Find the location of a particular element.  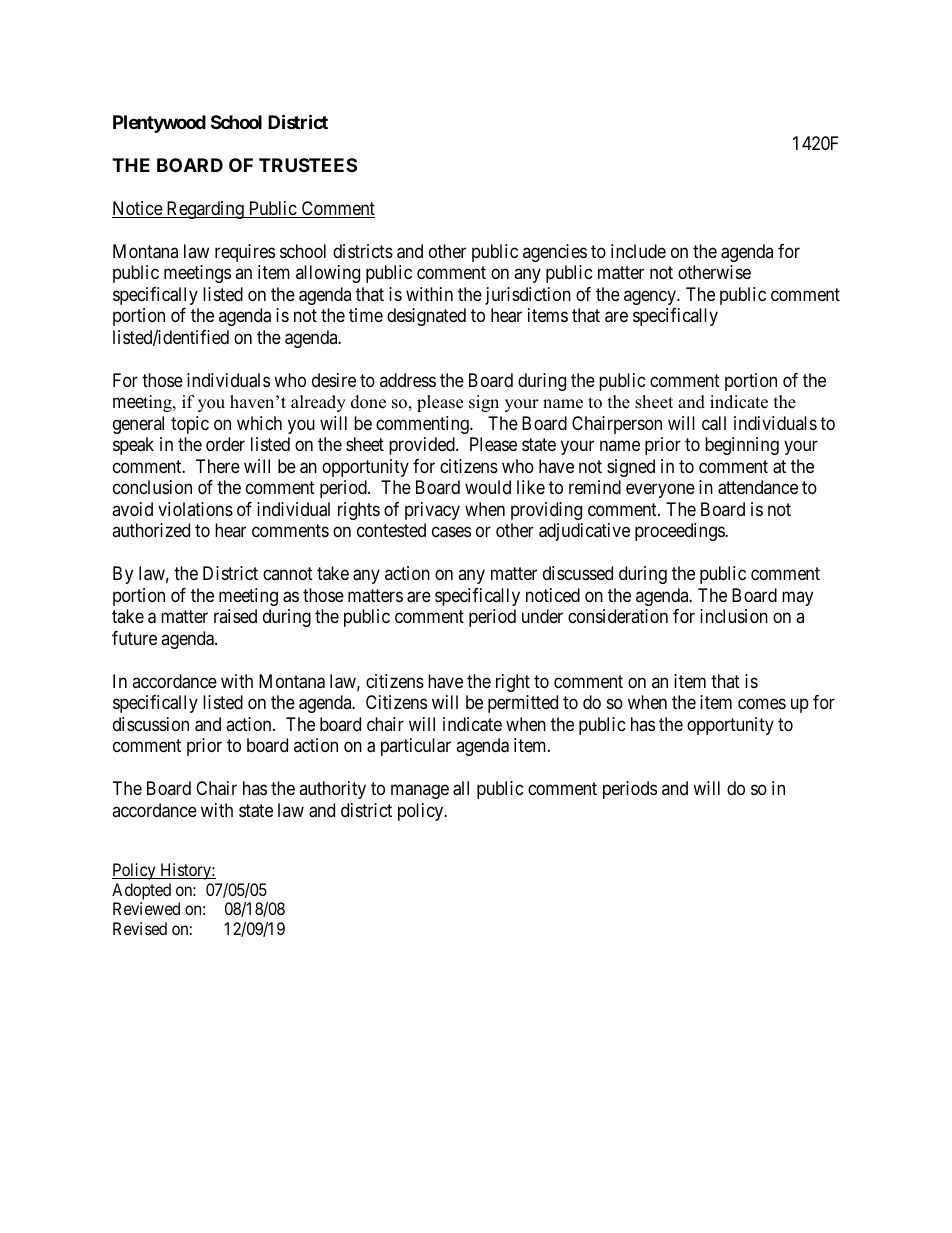

cases is located at coordinates (451, 532).
